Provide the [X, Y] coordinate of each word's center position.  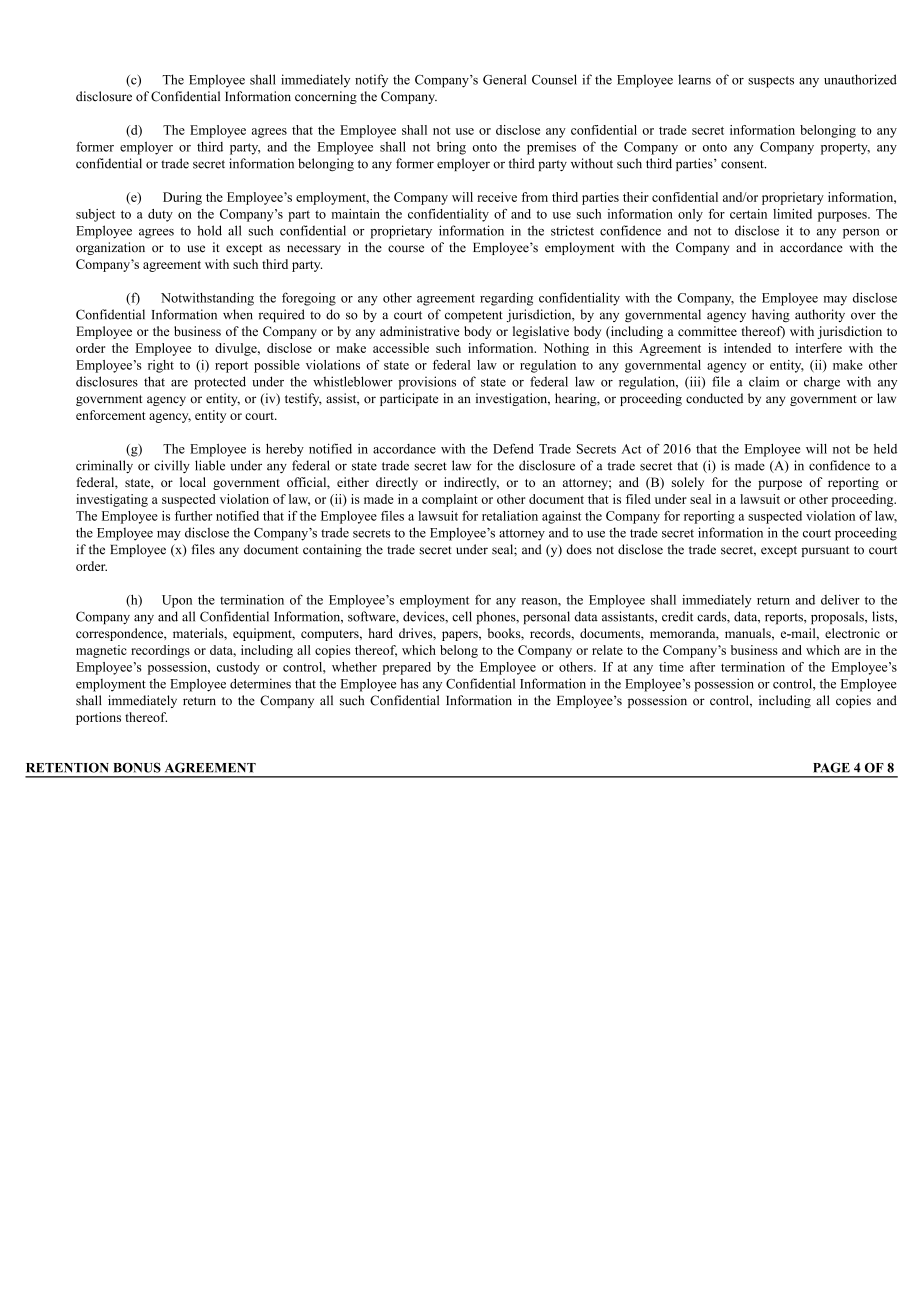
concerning [326, 97]
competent [474, 316]
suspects [771, 82]
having [771, 315]
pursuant [825, 551]
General [505, 79]
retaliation [510, 516]
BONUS [137, 767]
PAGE [831, 767]
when [238, 314]
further [193, 516]
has [409, 684]
